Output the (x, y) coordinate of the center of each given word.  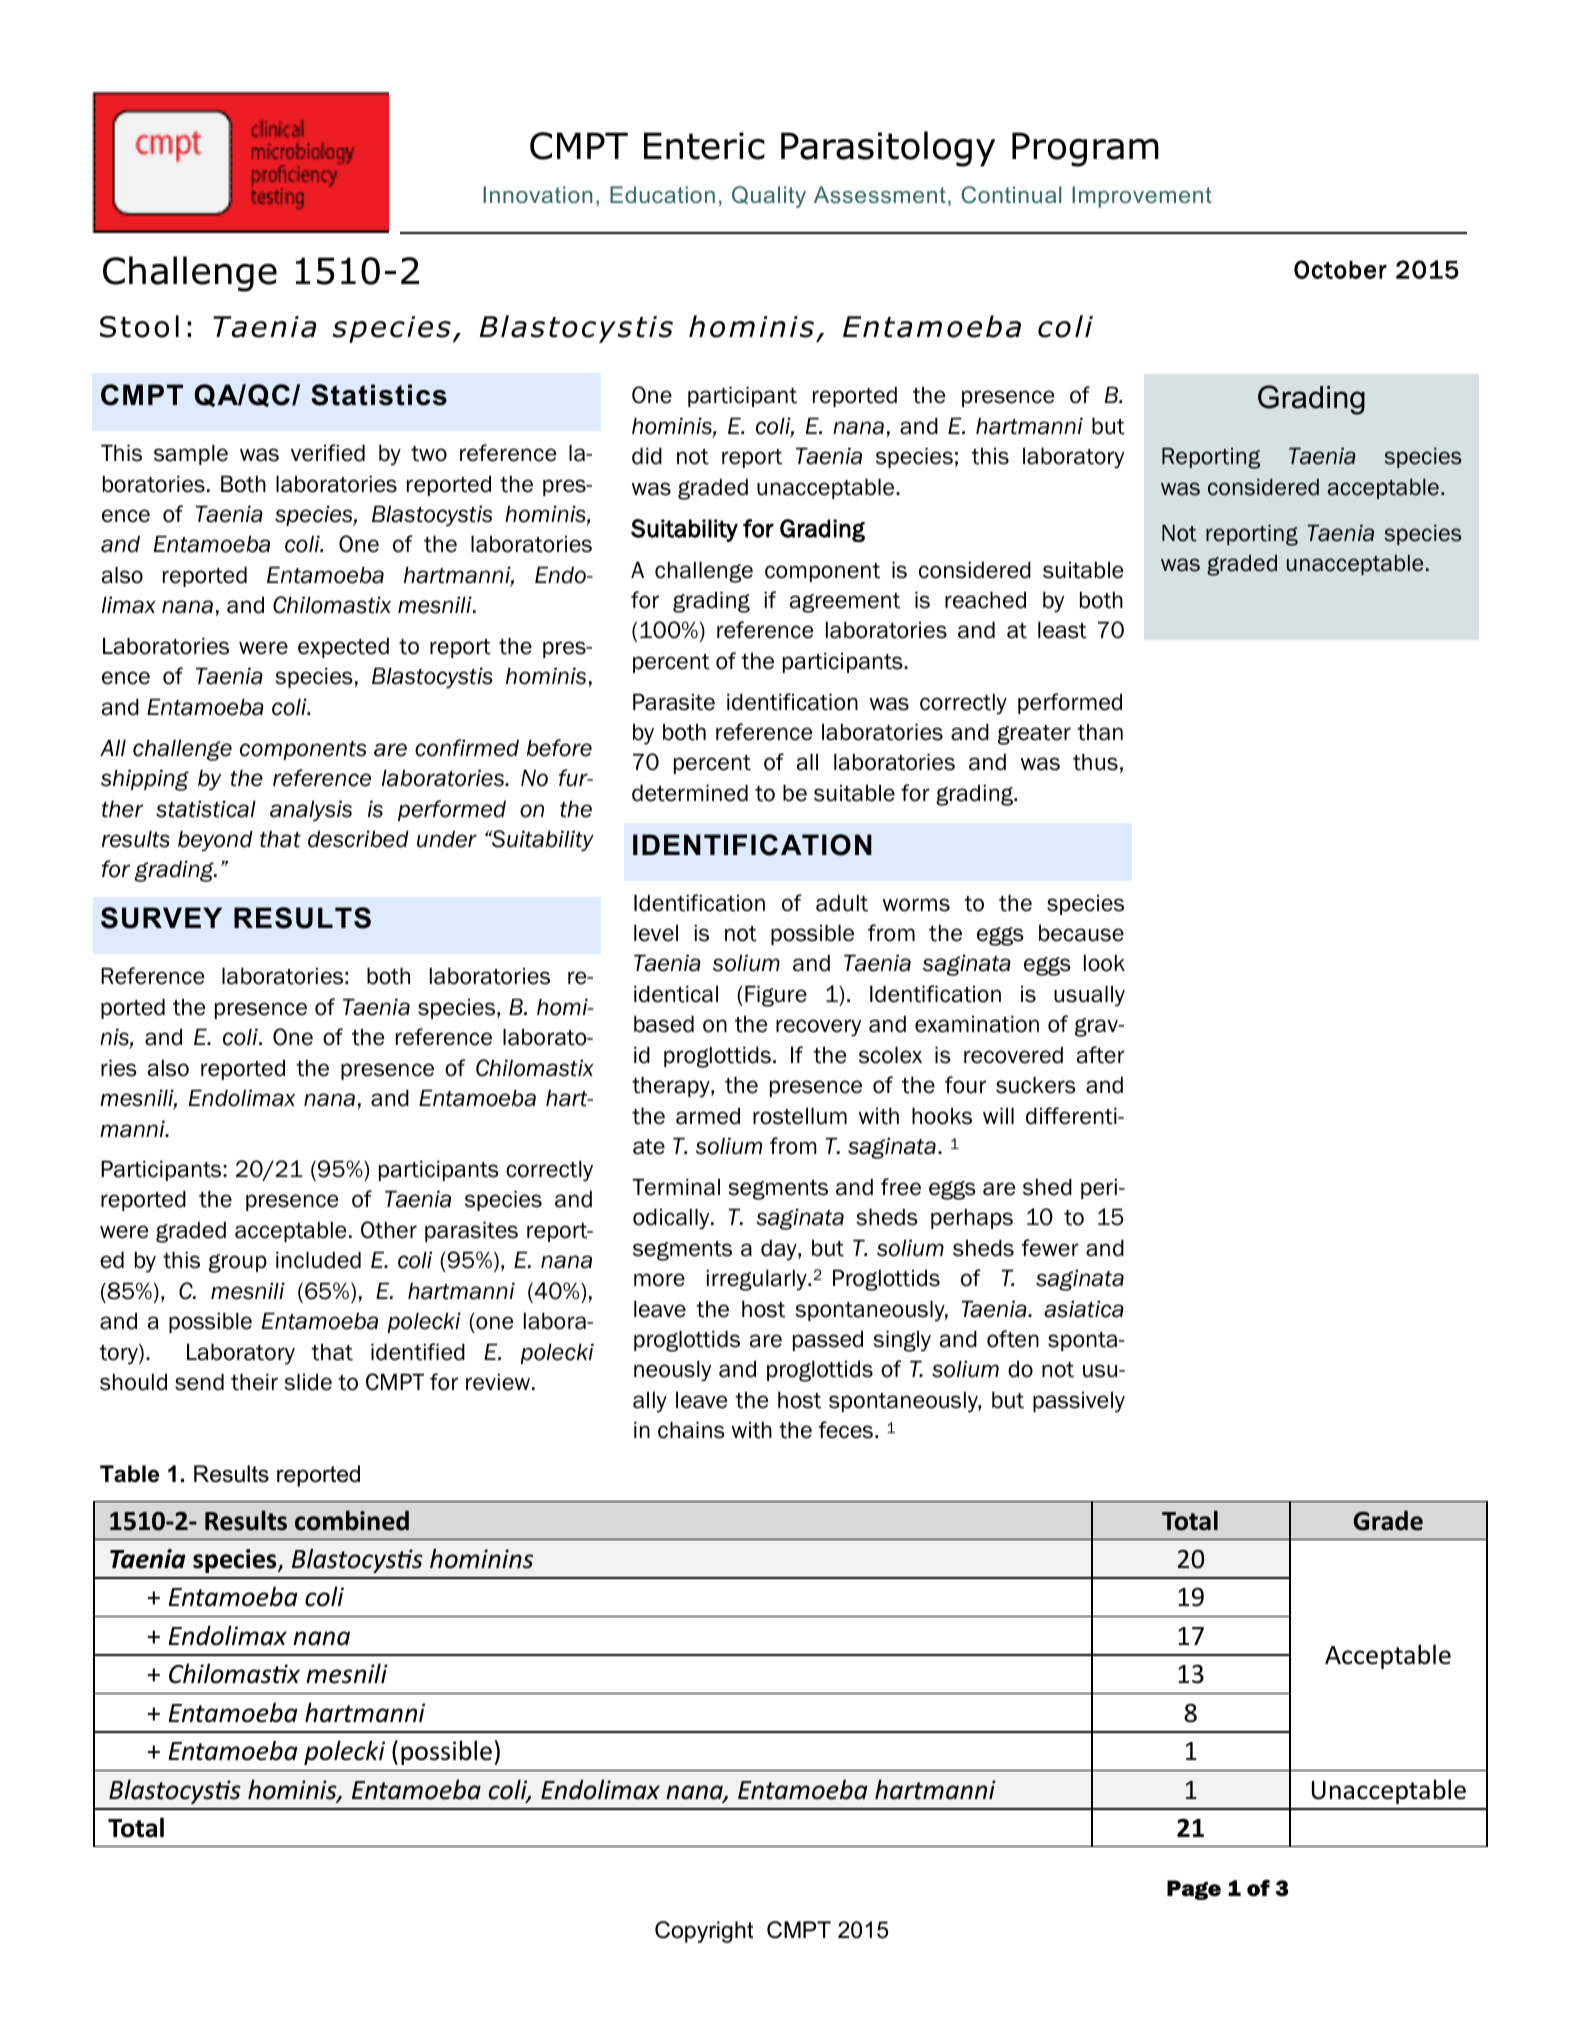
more (659, 1280)
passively (1079, 1402)
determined (690, 793)
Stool (139, 326)
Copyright (704, 1932)
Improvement (1142, 197)
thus (1095, 762)
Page (1194, 1890)
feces (846, 1430)
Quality (769, 197)
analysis (311, 811)
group (238, 1263)
